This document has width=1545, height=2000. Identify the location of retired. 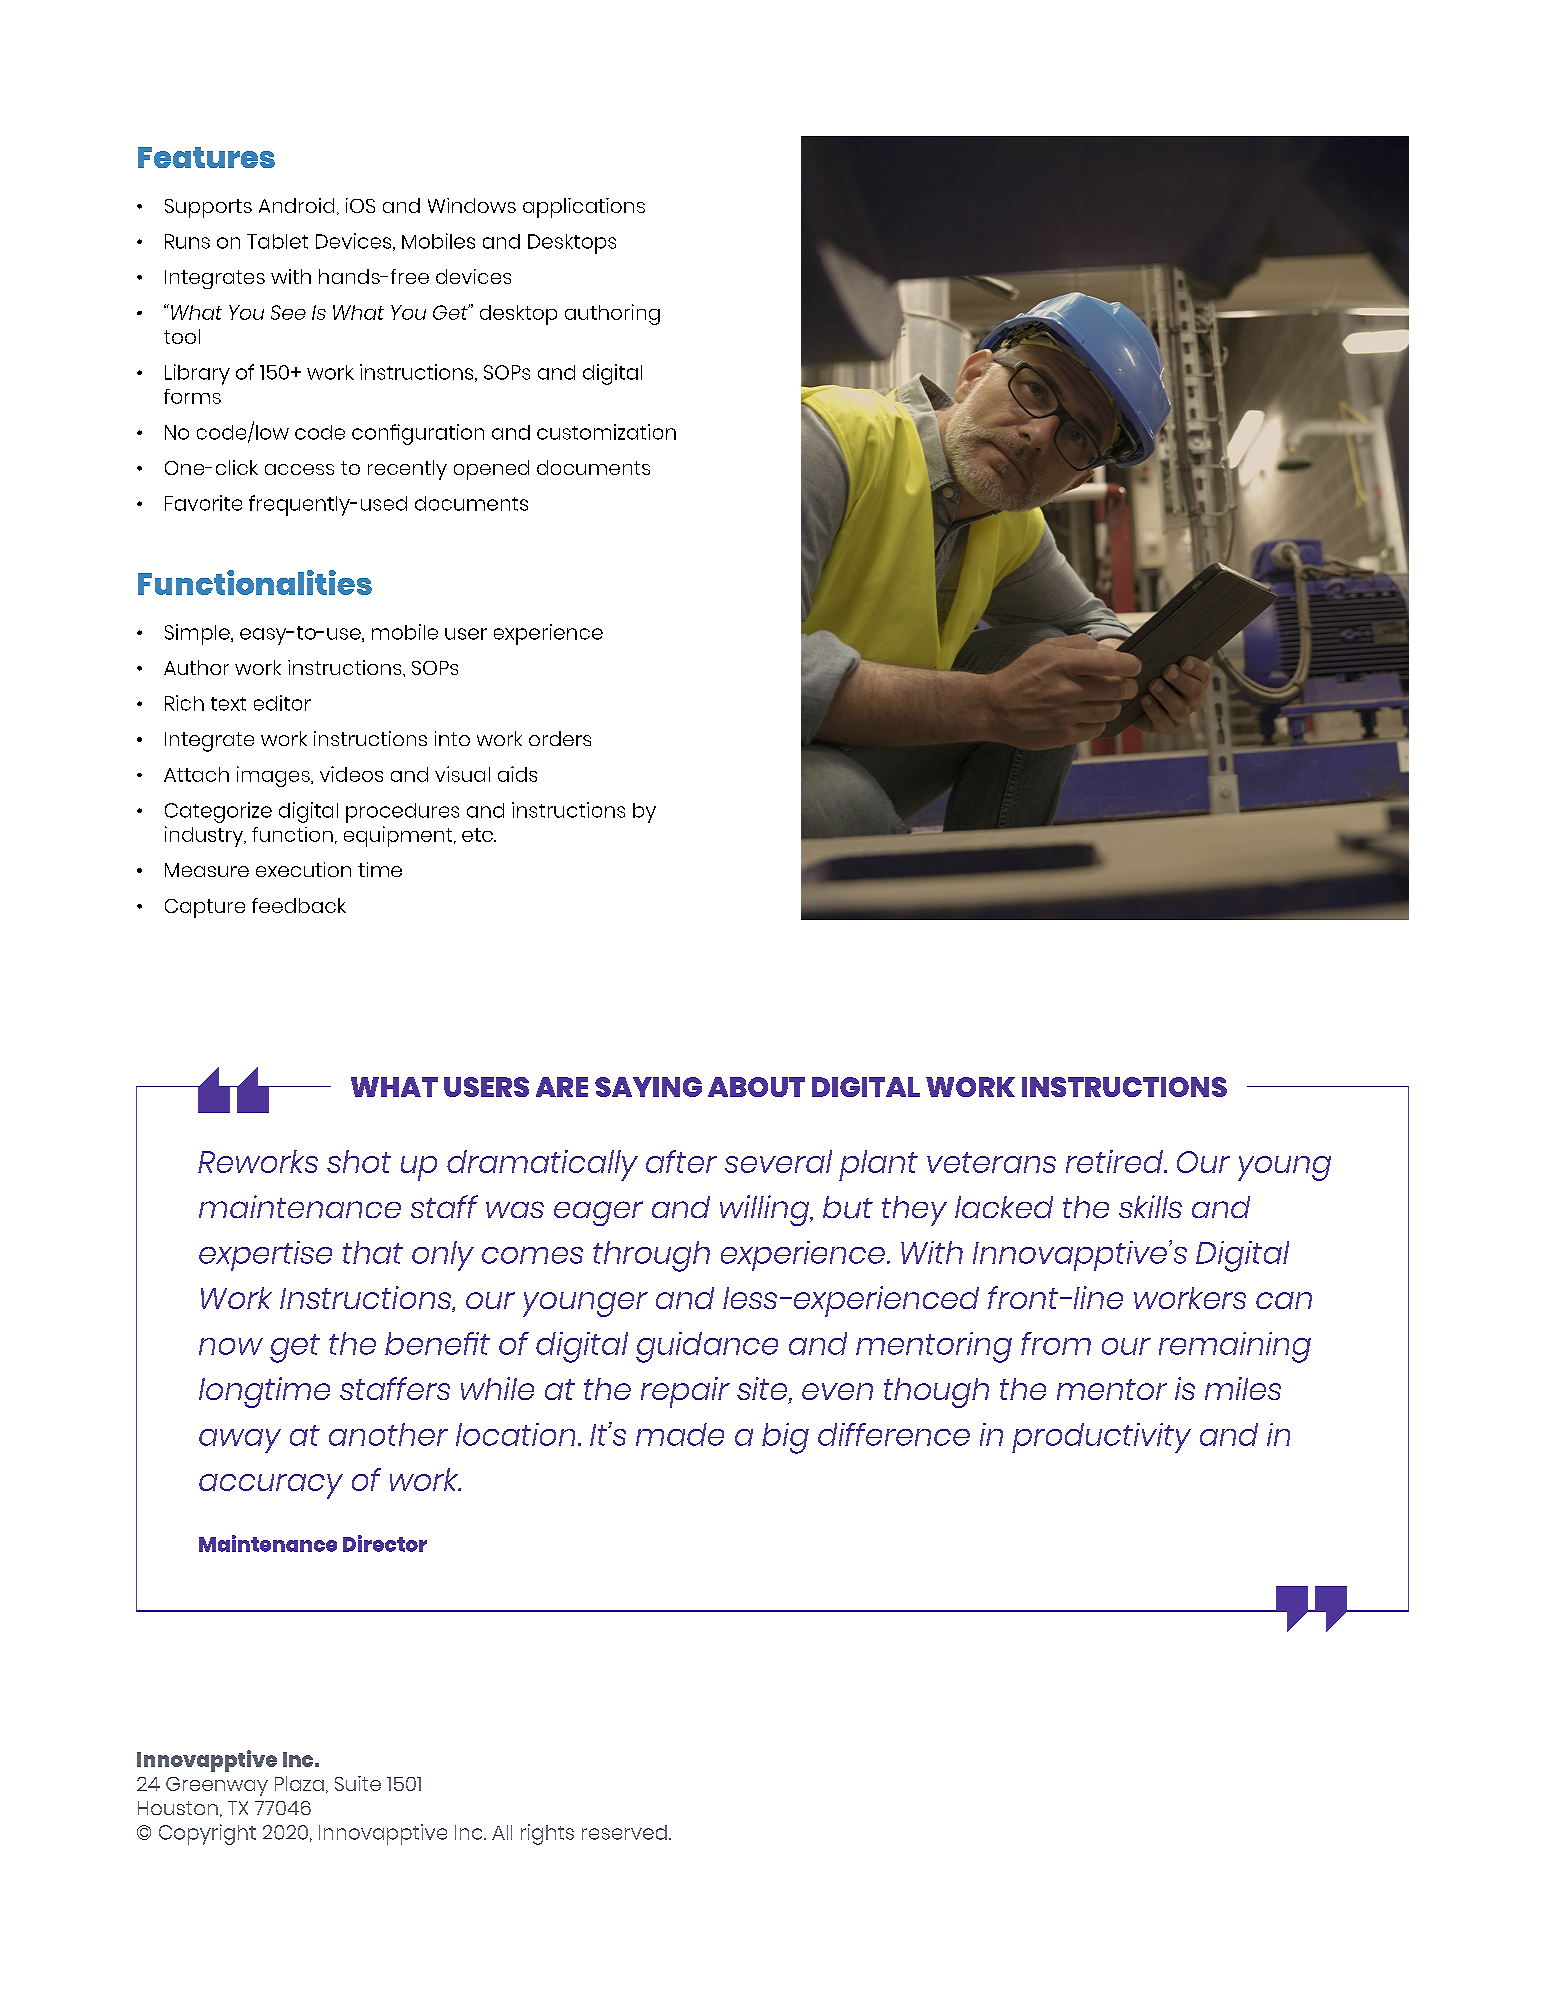
(1115, 1161).
